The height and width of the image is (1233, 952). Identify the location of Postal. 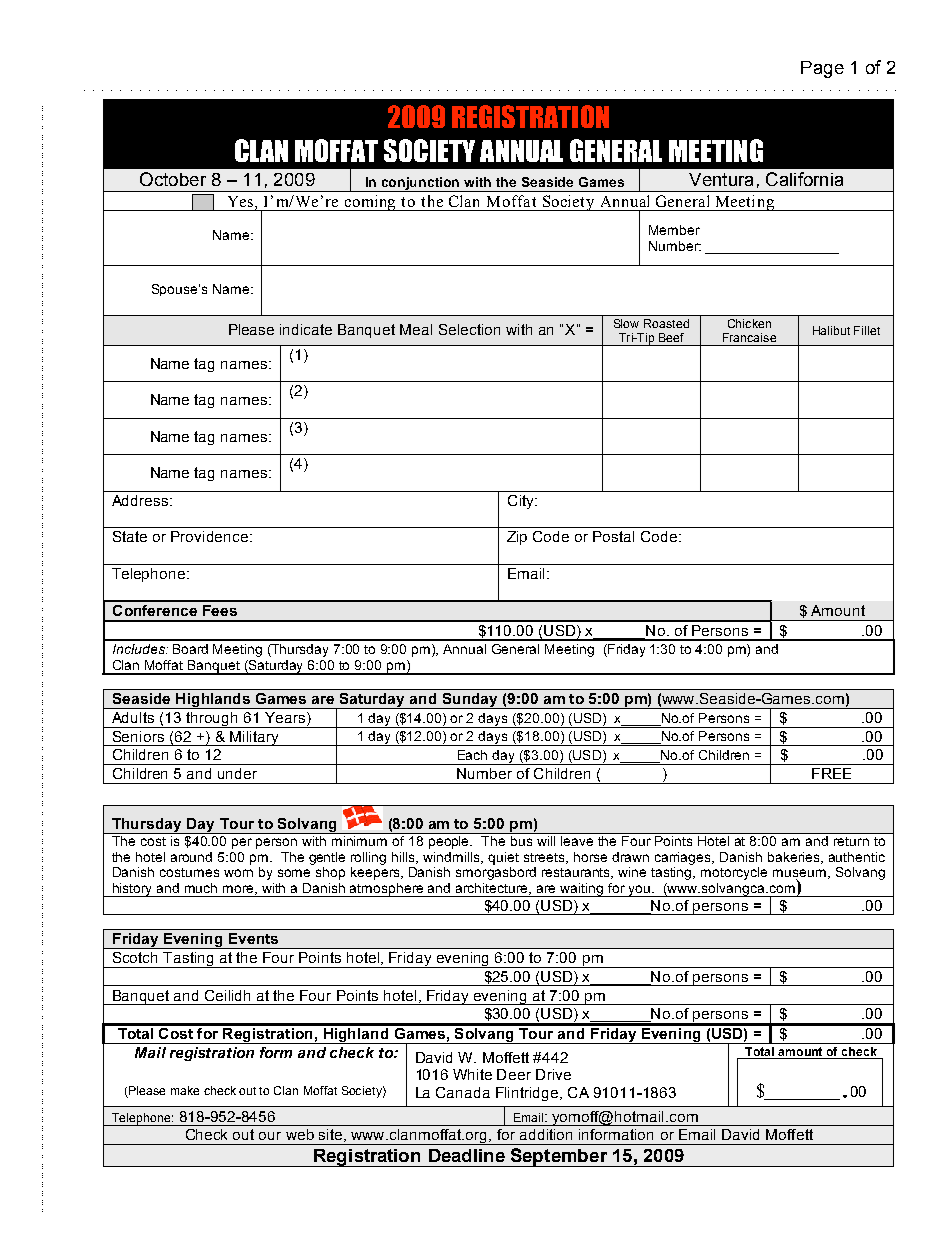
(613, 536).
